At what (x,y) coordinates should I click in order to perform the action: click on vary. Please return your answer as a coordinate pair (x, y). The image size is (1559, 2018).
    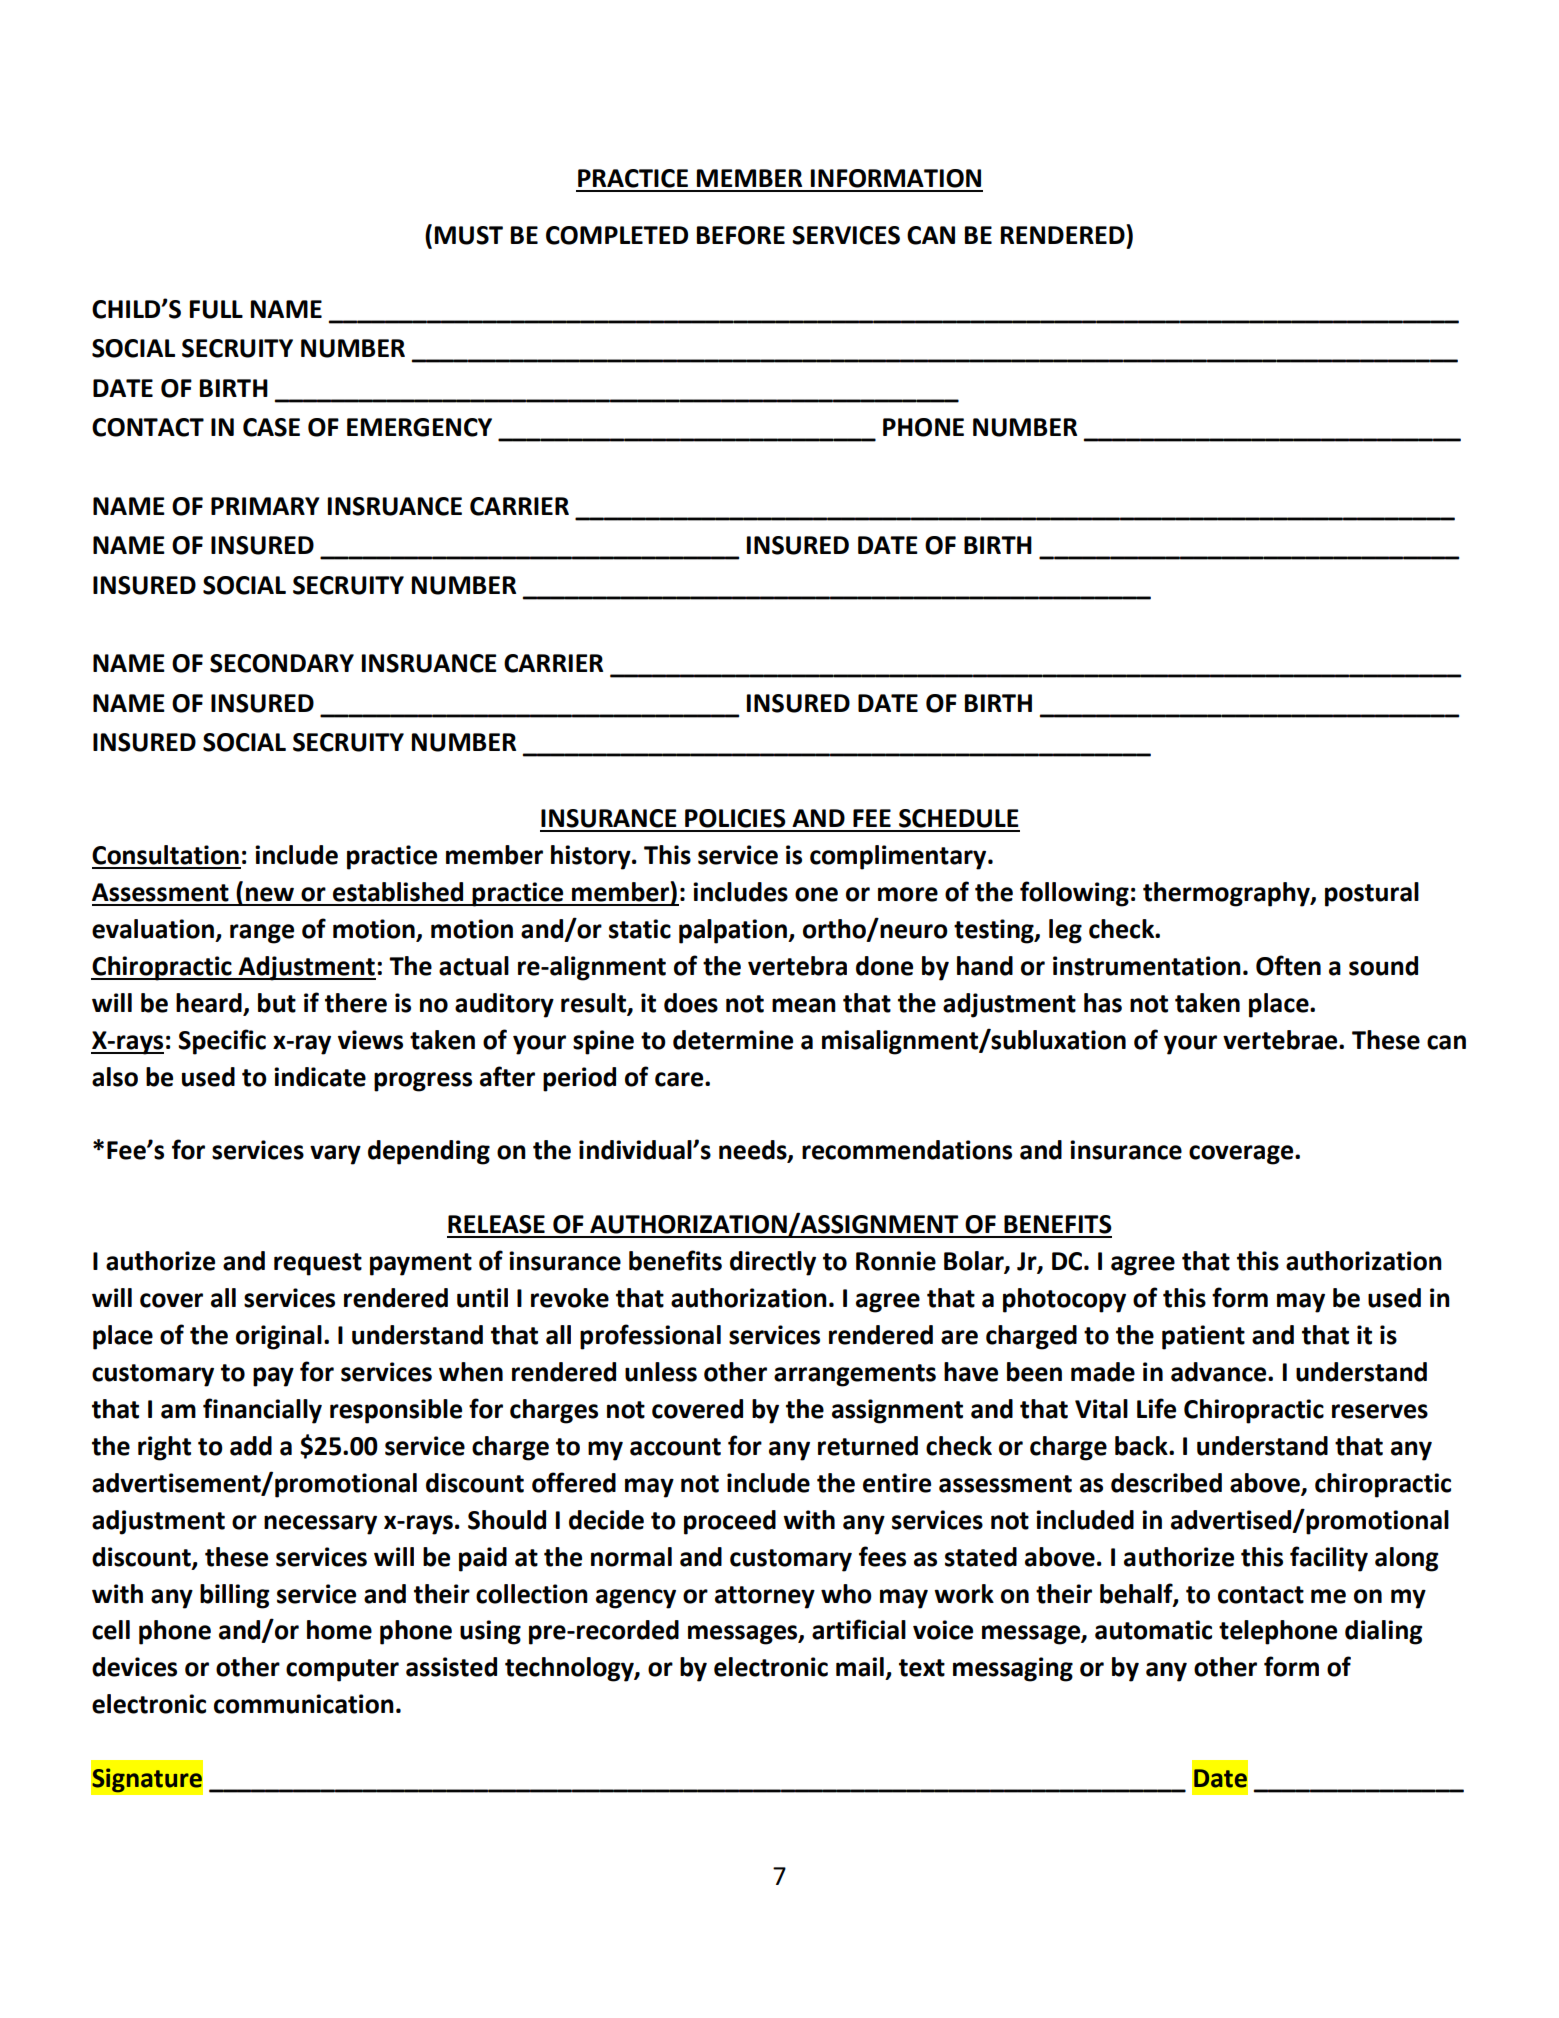
    Looking at the image, I should click on (335, 1155).
